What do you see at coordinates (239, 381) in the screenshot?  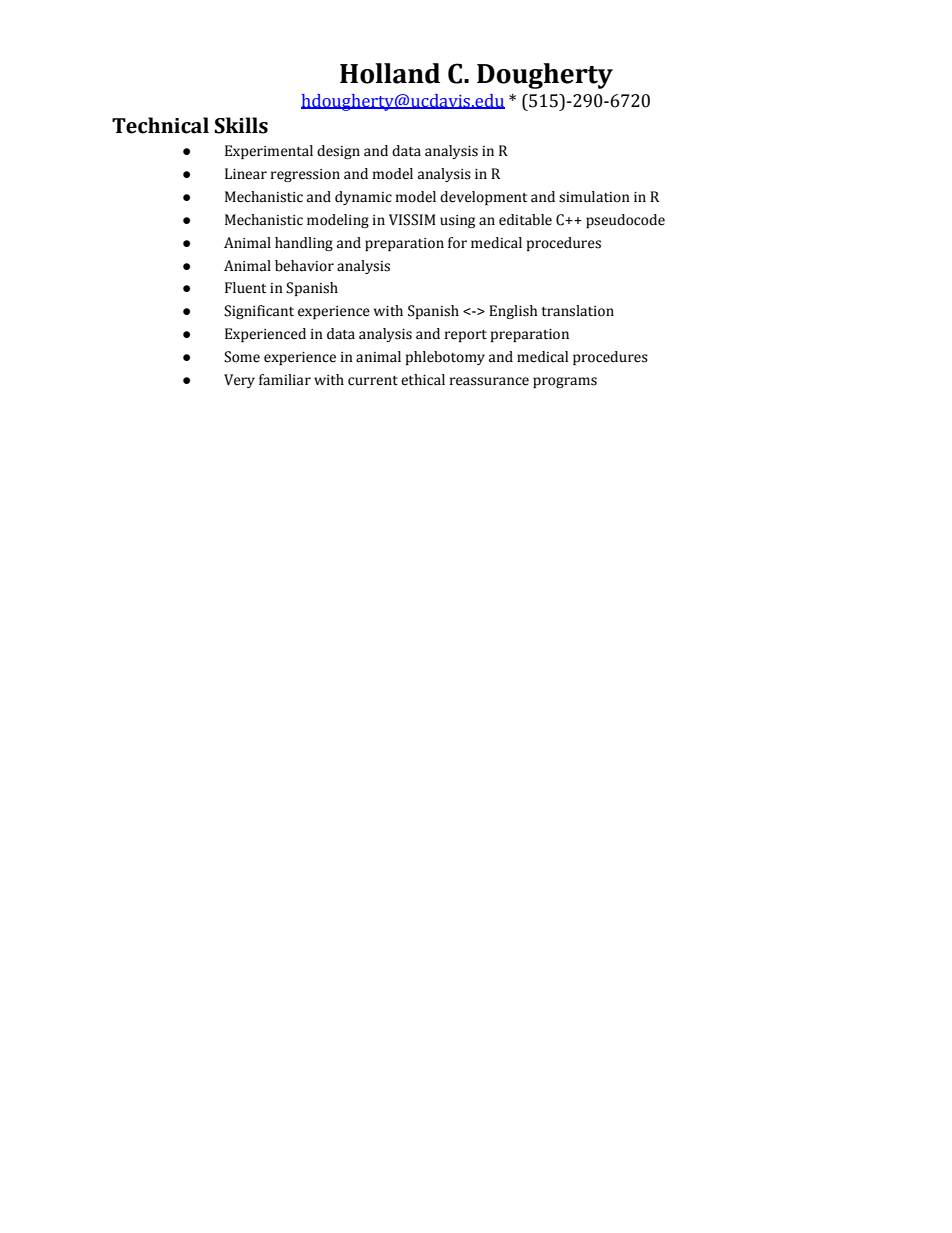 I see `Very` at bounding box center [239, 381].
